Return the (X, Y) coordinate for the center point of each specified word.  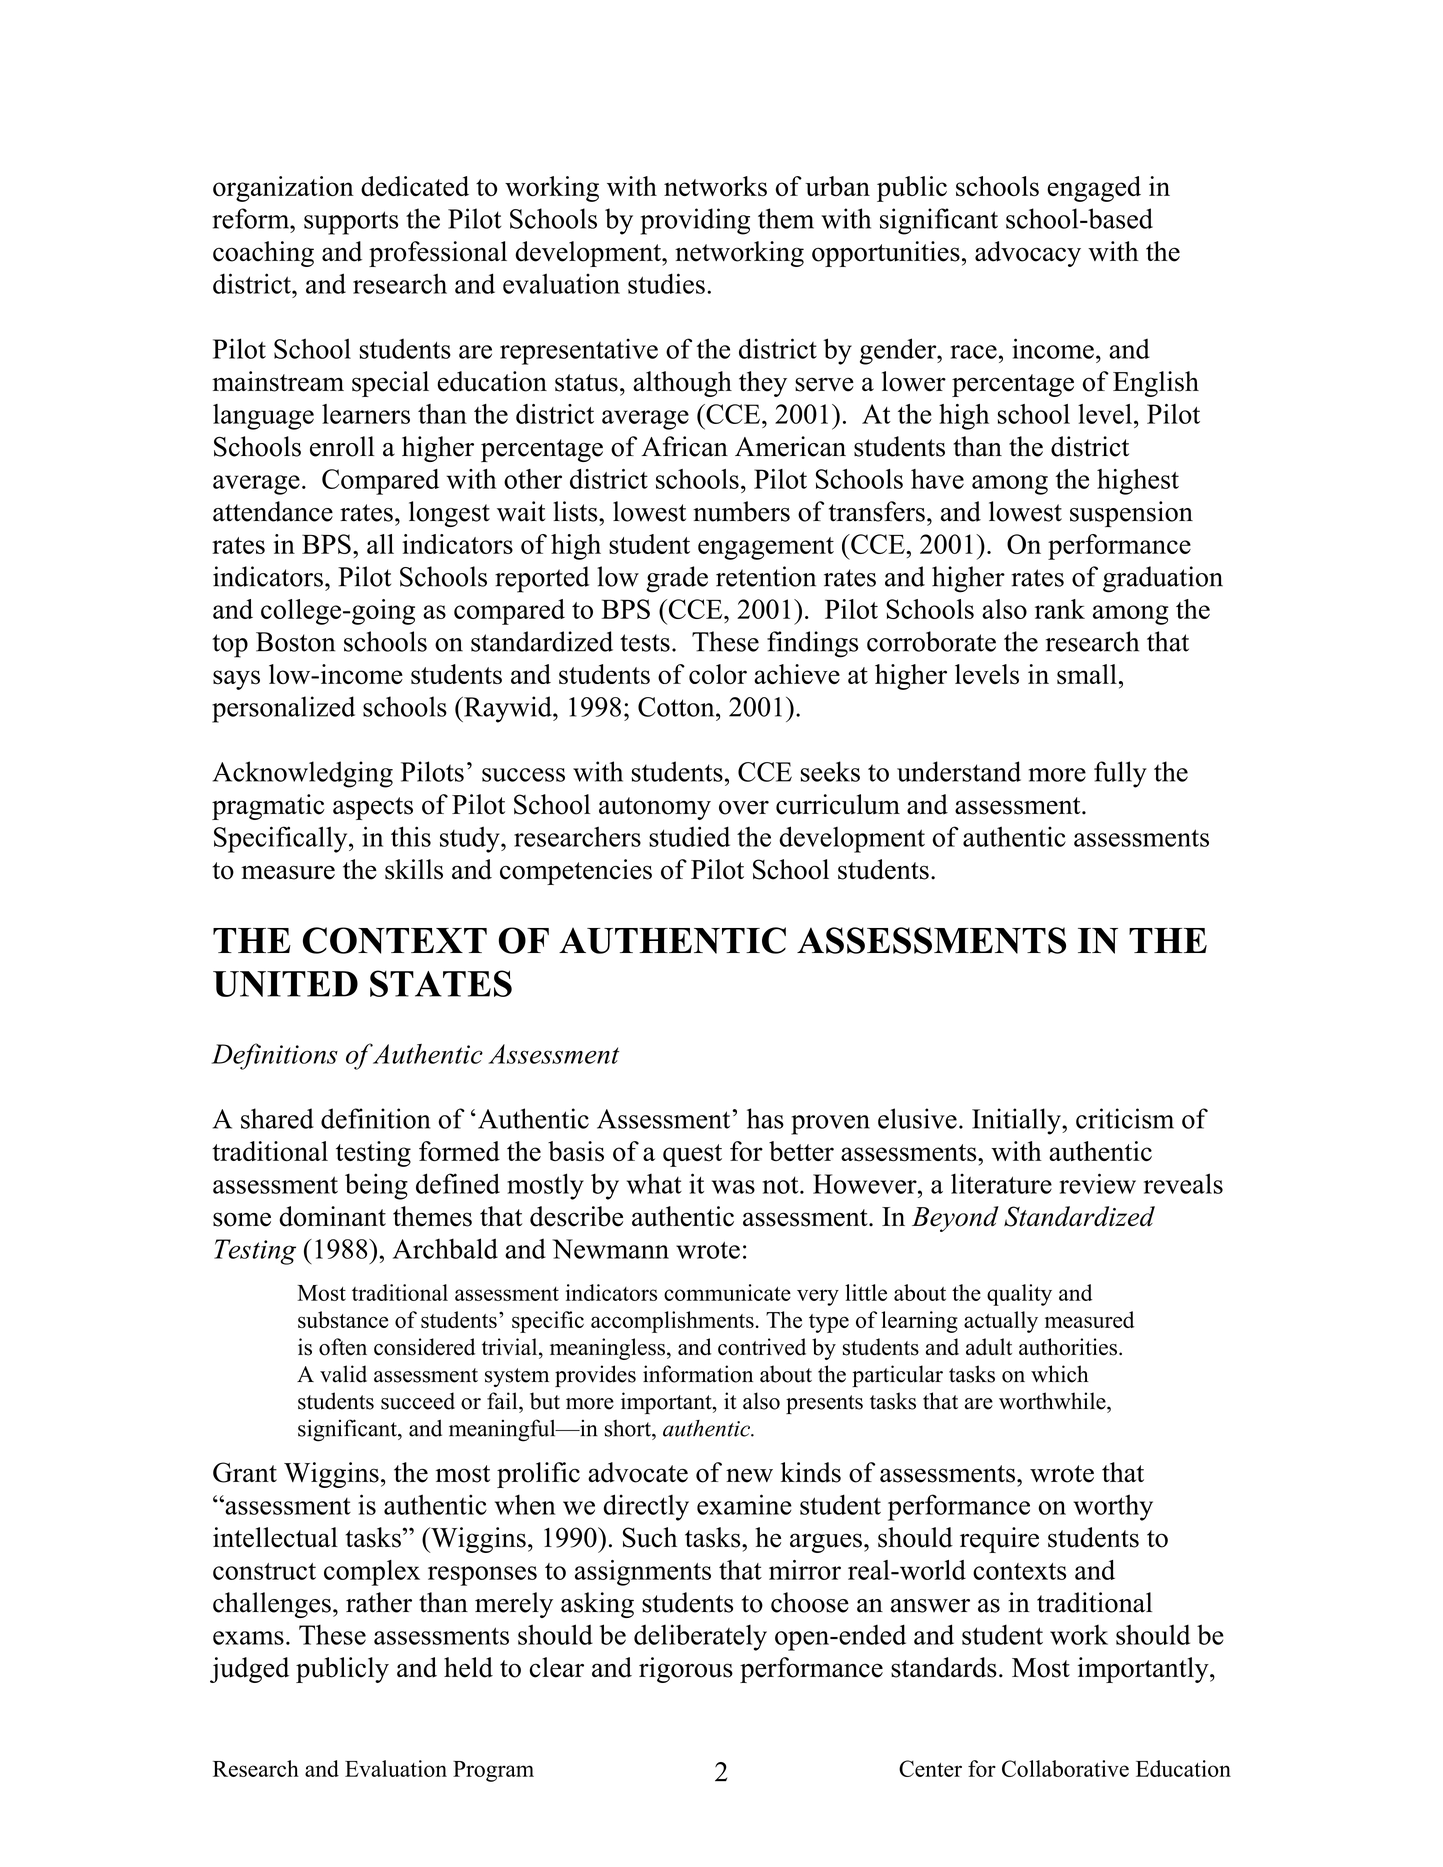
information (698, 1374)
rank (1060, 609)
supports (351, 223)
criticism (1125, 1118)
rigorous (686, 1670)
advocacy (1028, 254)
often (343, 1347)
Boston (296, 642)
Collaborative (1065, 1768)
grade (677, 579)
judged (249, 1670)
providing (695, 221)
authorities (1068, 1347)
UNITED (285, 984)
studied (689, 836)
